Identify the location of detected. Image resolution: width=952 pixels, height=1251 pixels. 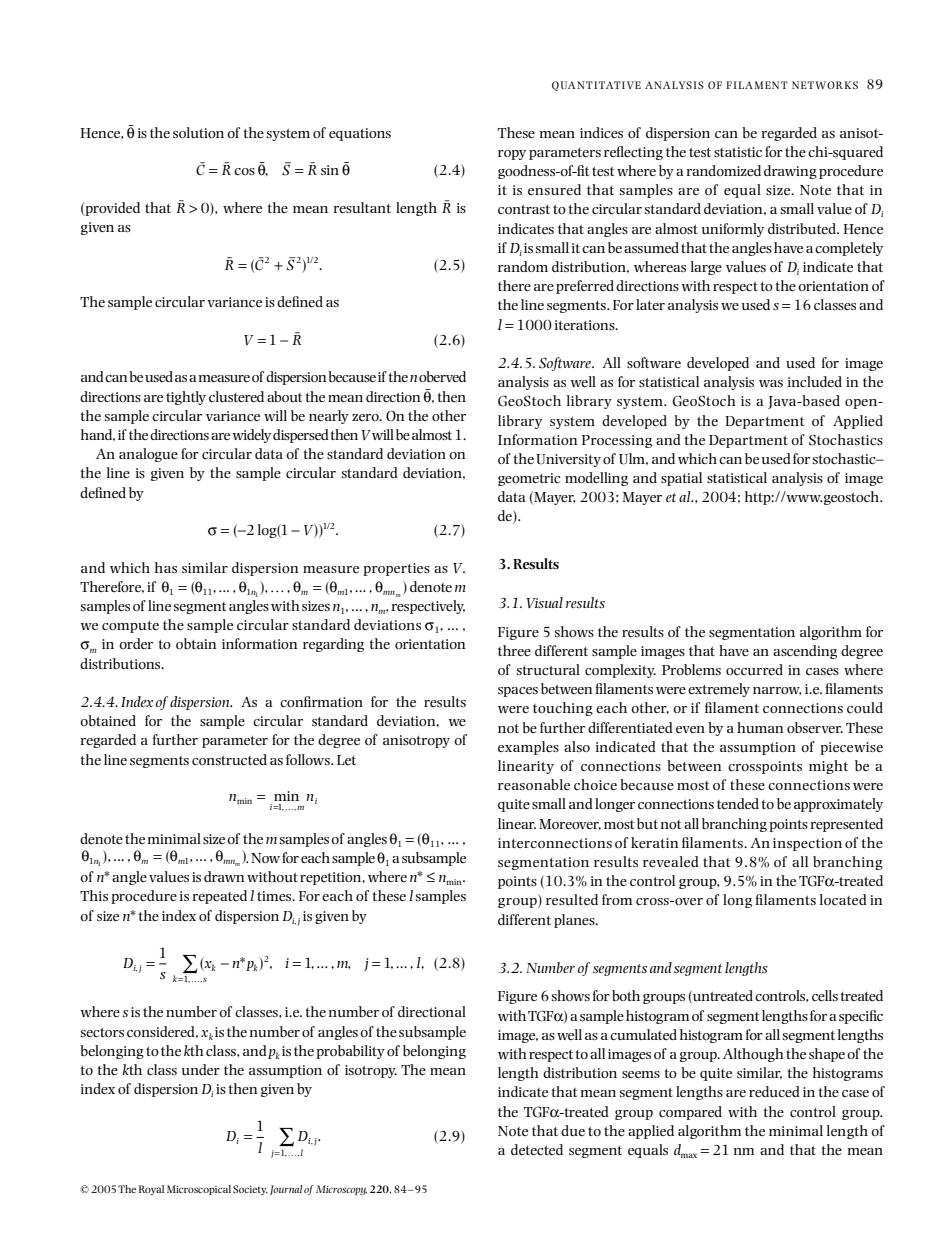
(537, 1149).
